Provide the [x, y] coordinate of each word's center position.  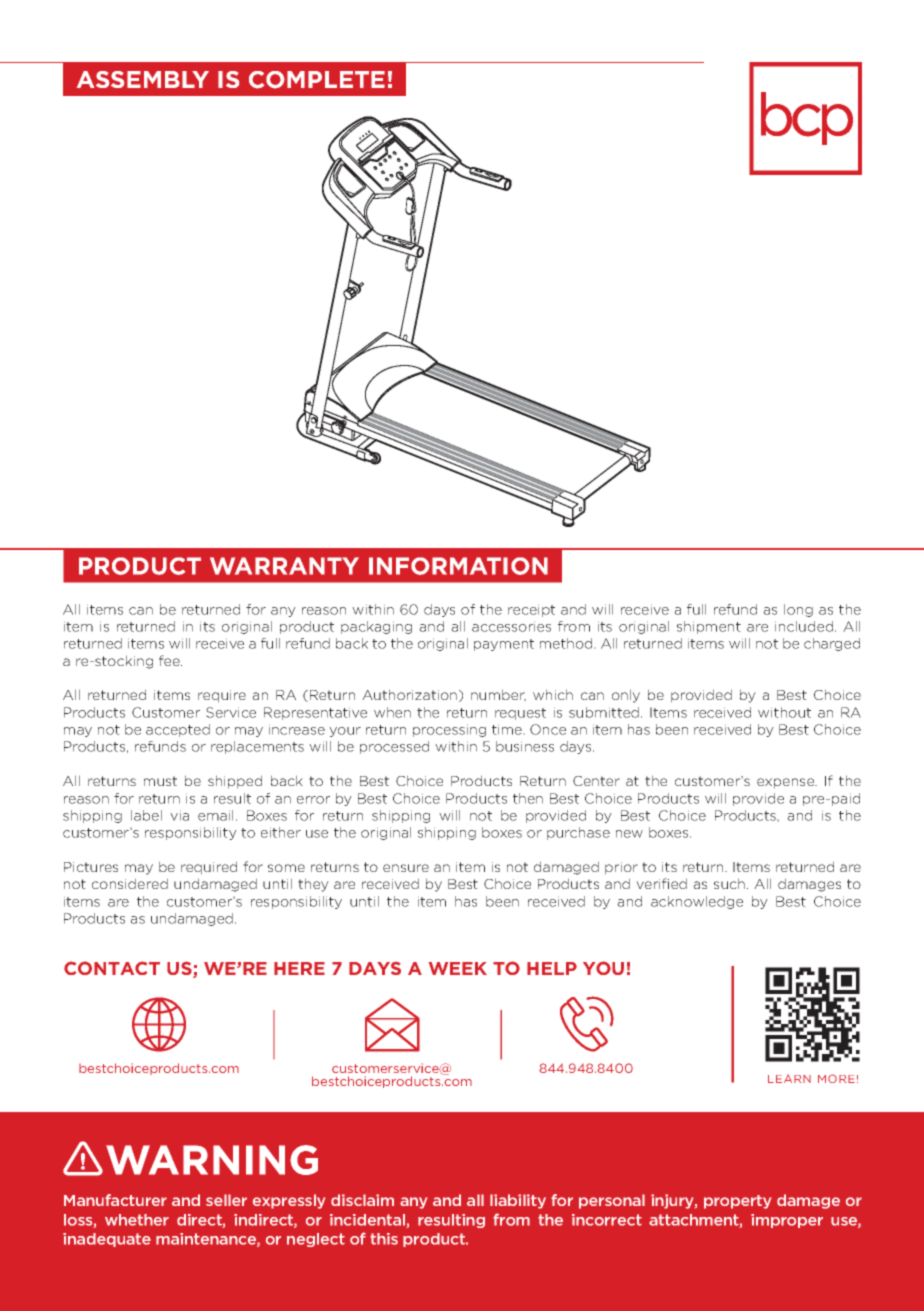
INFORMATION [458, 566]
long [798, 610]
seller [226, 1200]
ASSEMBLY [143, 79]
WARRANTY [284, 566]
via [179, 815]
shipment [709, 627]
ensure [406, 868]
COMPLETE [317, 80]
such [731, 883]
